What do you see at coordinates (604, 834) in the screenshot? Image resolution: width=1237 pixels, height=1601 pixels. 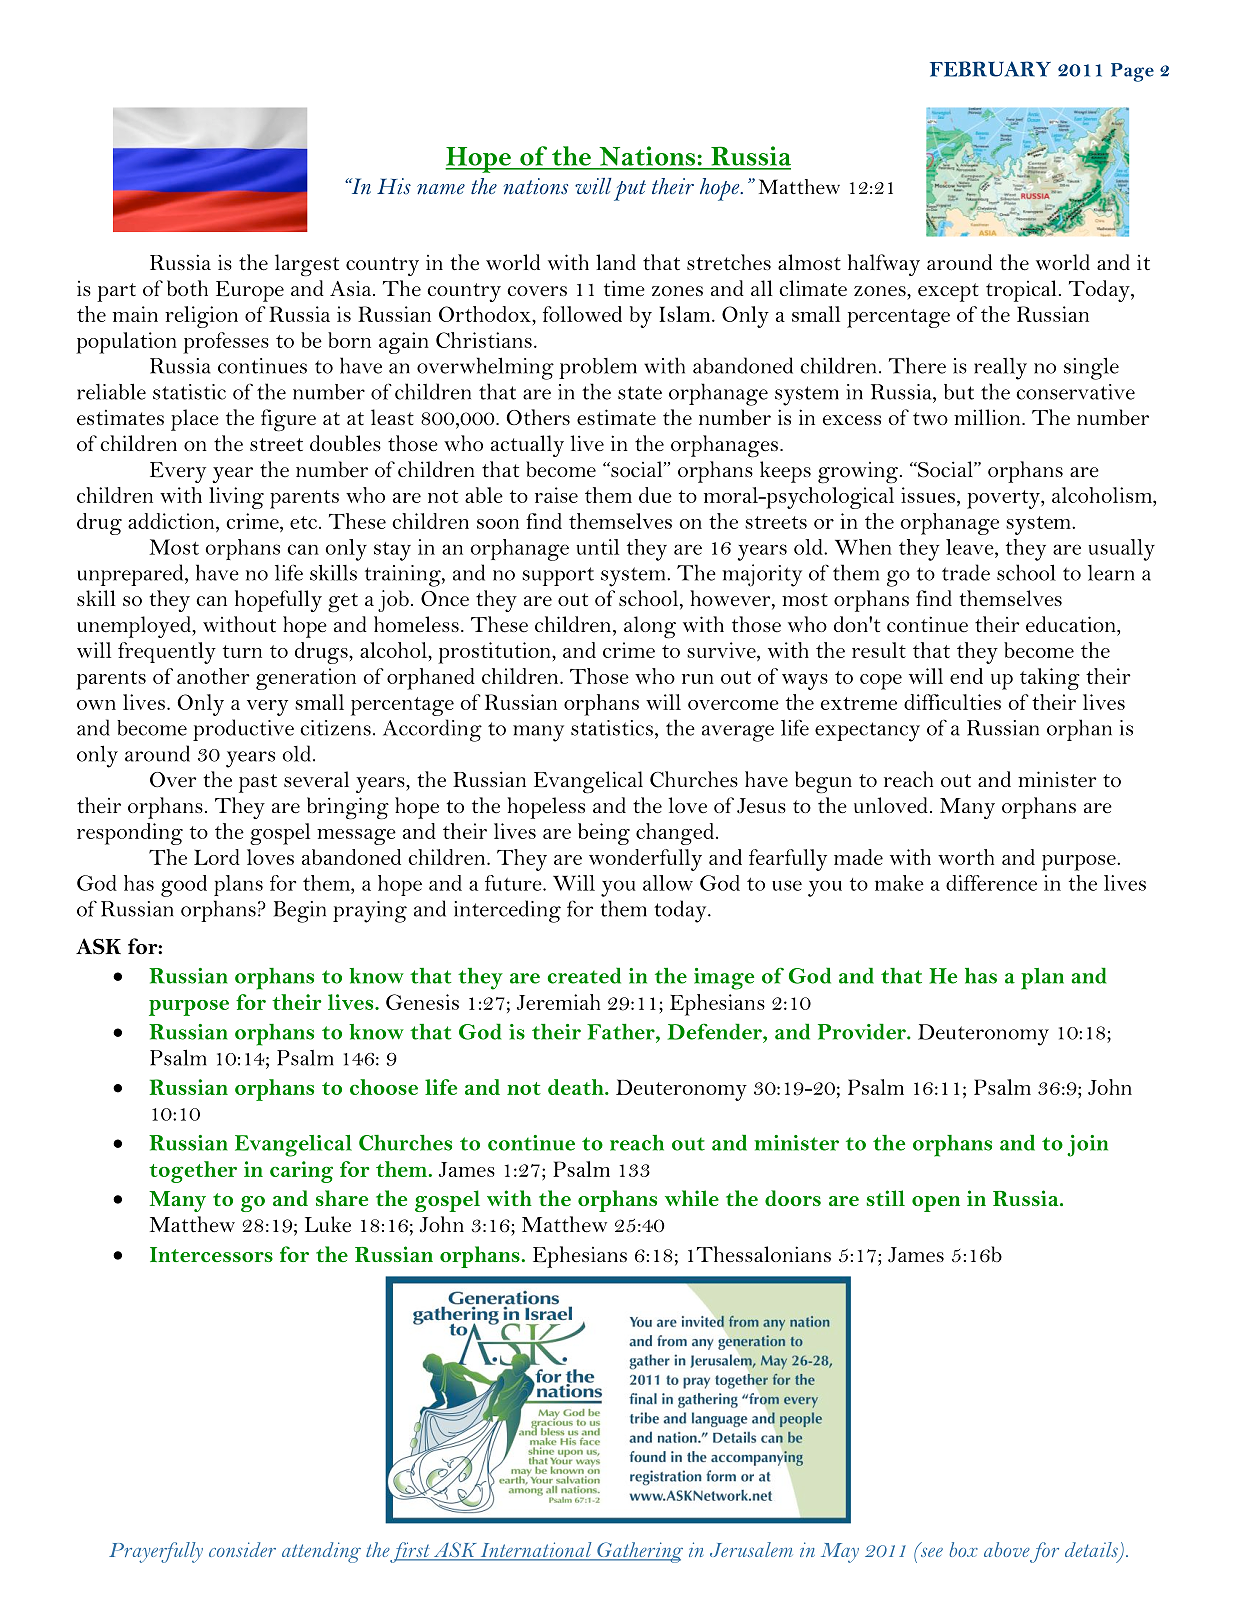 I see `being` at bounding box center [604, 834].
